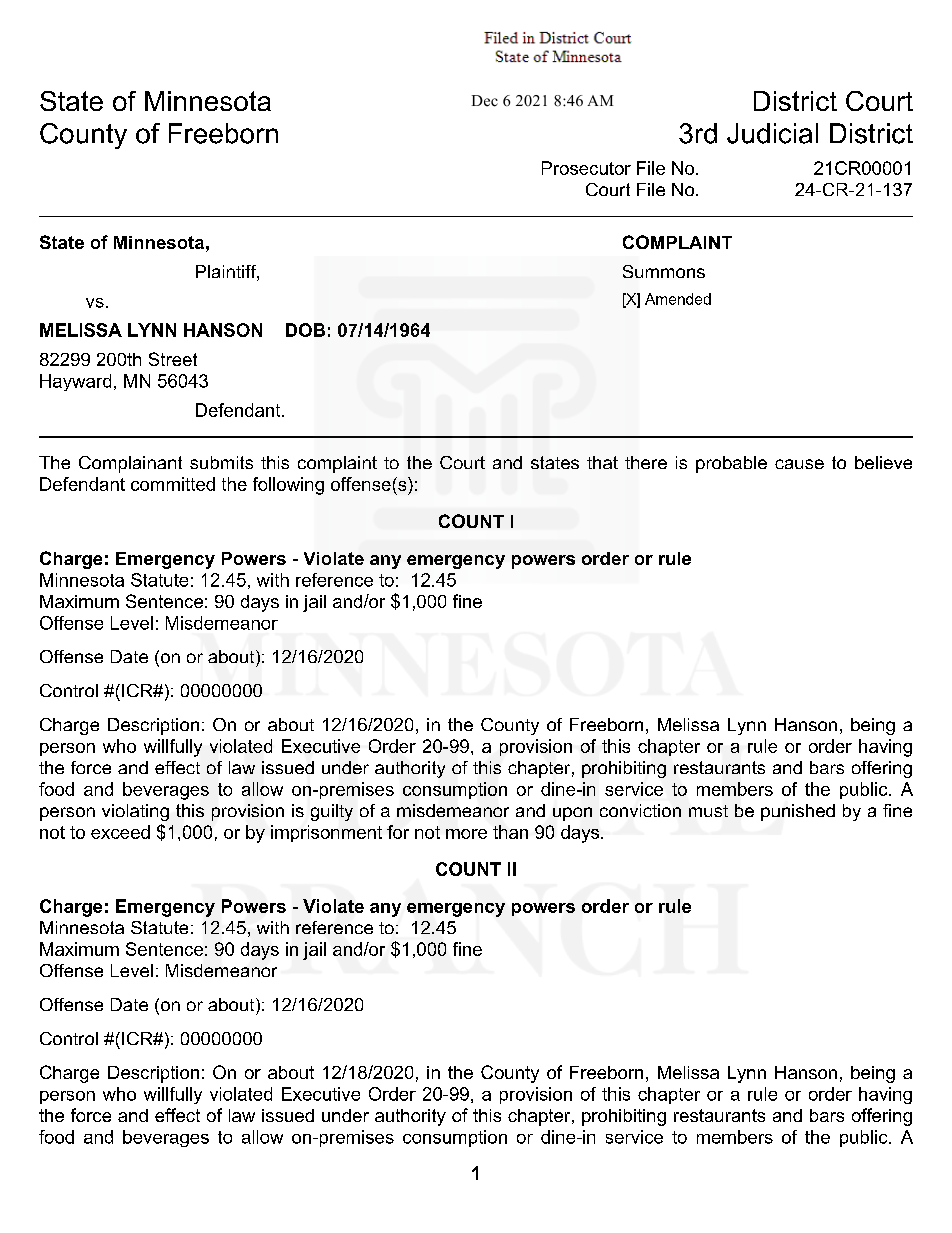 This screenshot has height=1233, width=952. Describe the element at coordinates (772, 133) in the screenshot. I see `Judicial` at that location.
